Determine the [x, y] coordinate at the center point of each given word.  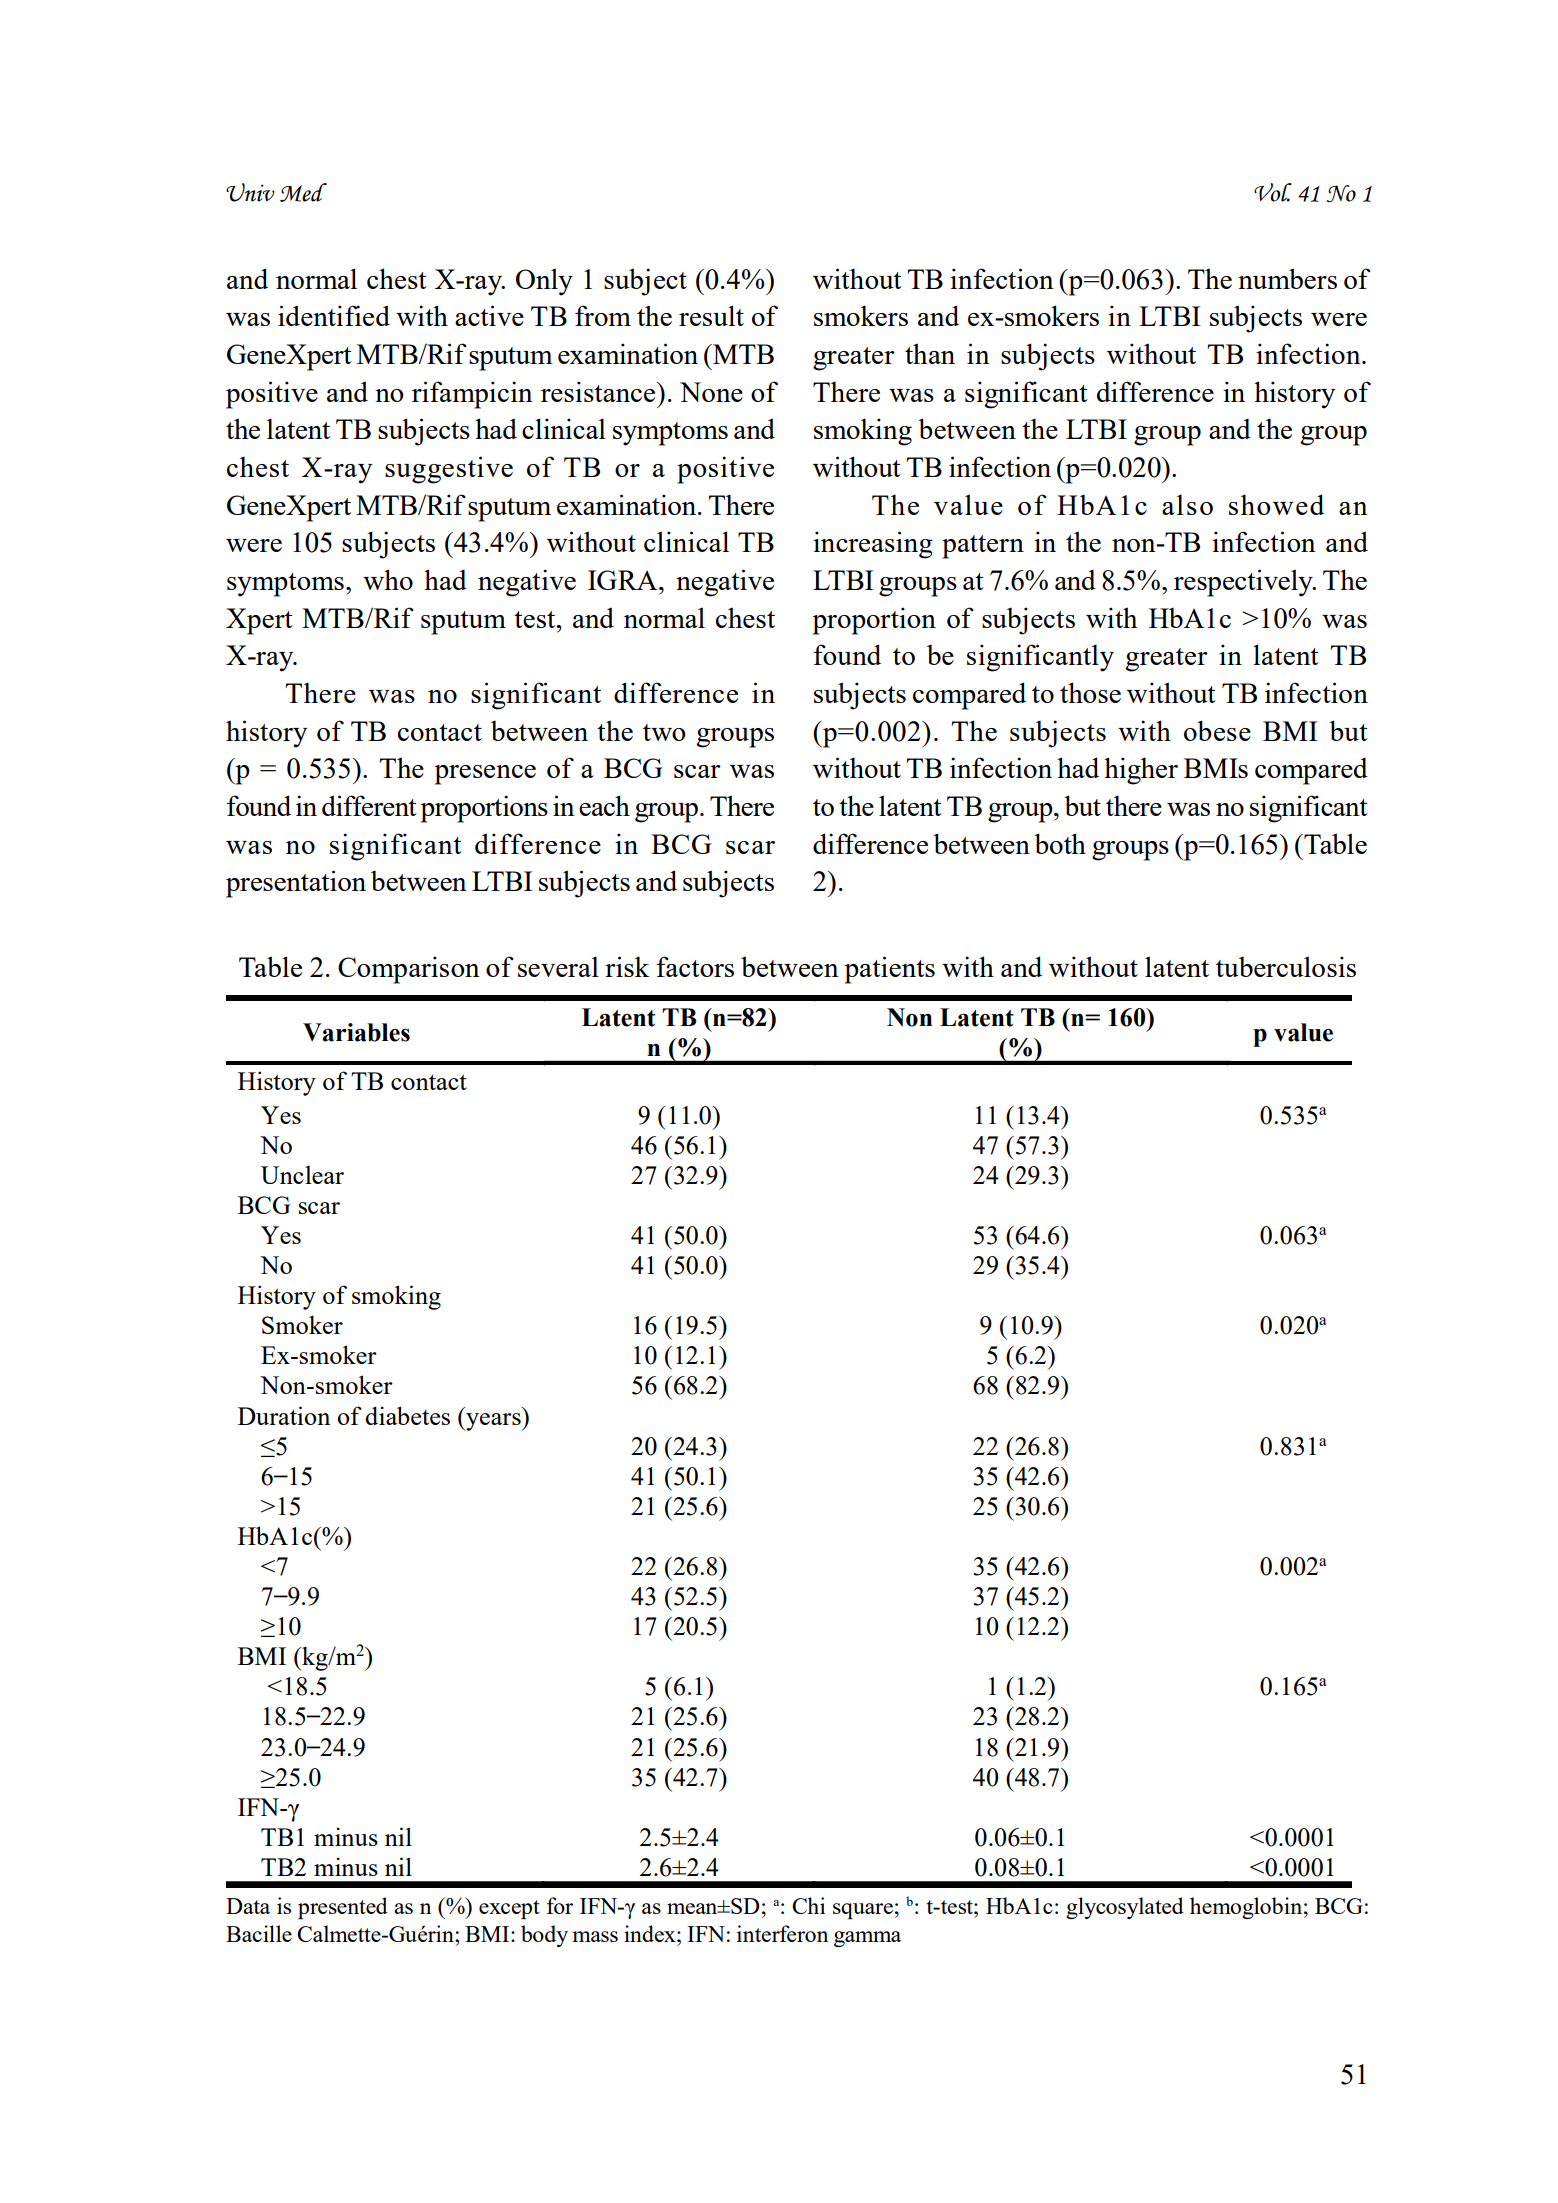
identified [334, 315]
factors [695, 966]
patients [890, 970]
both [1060, 843]
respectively [1244, 583]
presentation [296, 884]
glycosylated [1125, 1908]
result [711, 315]
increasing [873, 545]
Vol [1273, 192]
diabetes [407, 1415]
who [388, 579]
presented [343, 1908]
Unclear [302, 1175]
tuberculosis [1286, 966]
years [493, 1422]
